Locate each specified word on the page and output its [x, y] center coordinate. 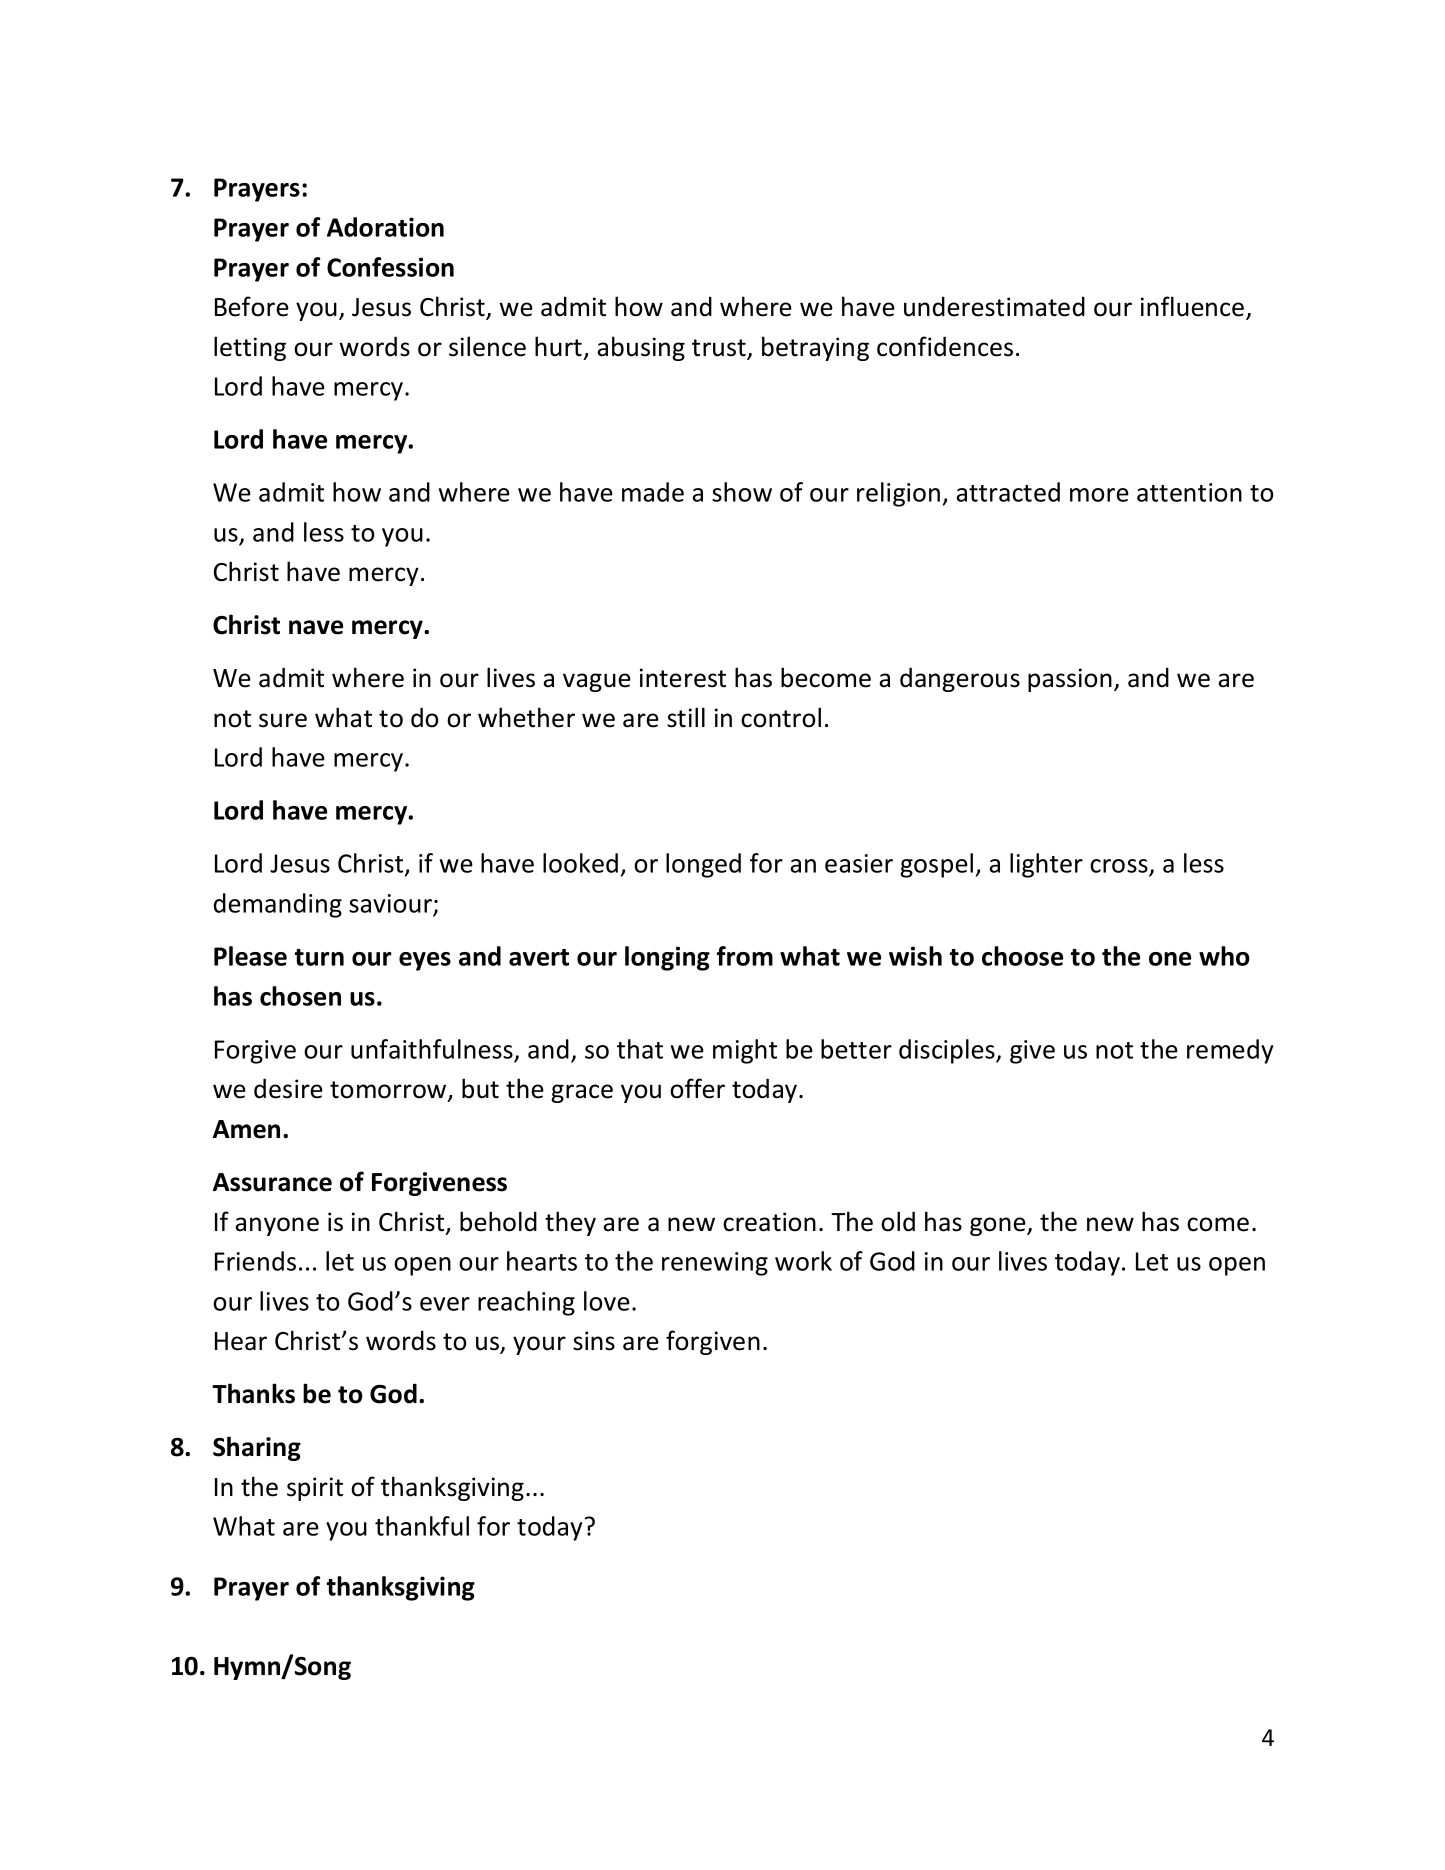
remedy [1230, 1051]
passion [1070, 680]
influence [1194, 307]
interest [683, 678]
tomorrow [389, 1091]
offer [697, 1088]
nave [316, 627]
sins [594, 1341]
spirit [315, 1489]
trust [720, 349]
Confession [390, 267]
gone [999, 1226]
